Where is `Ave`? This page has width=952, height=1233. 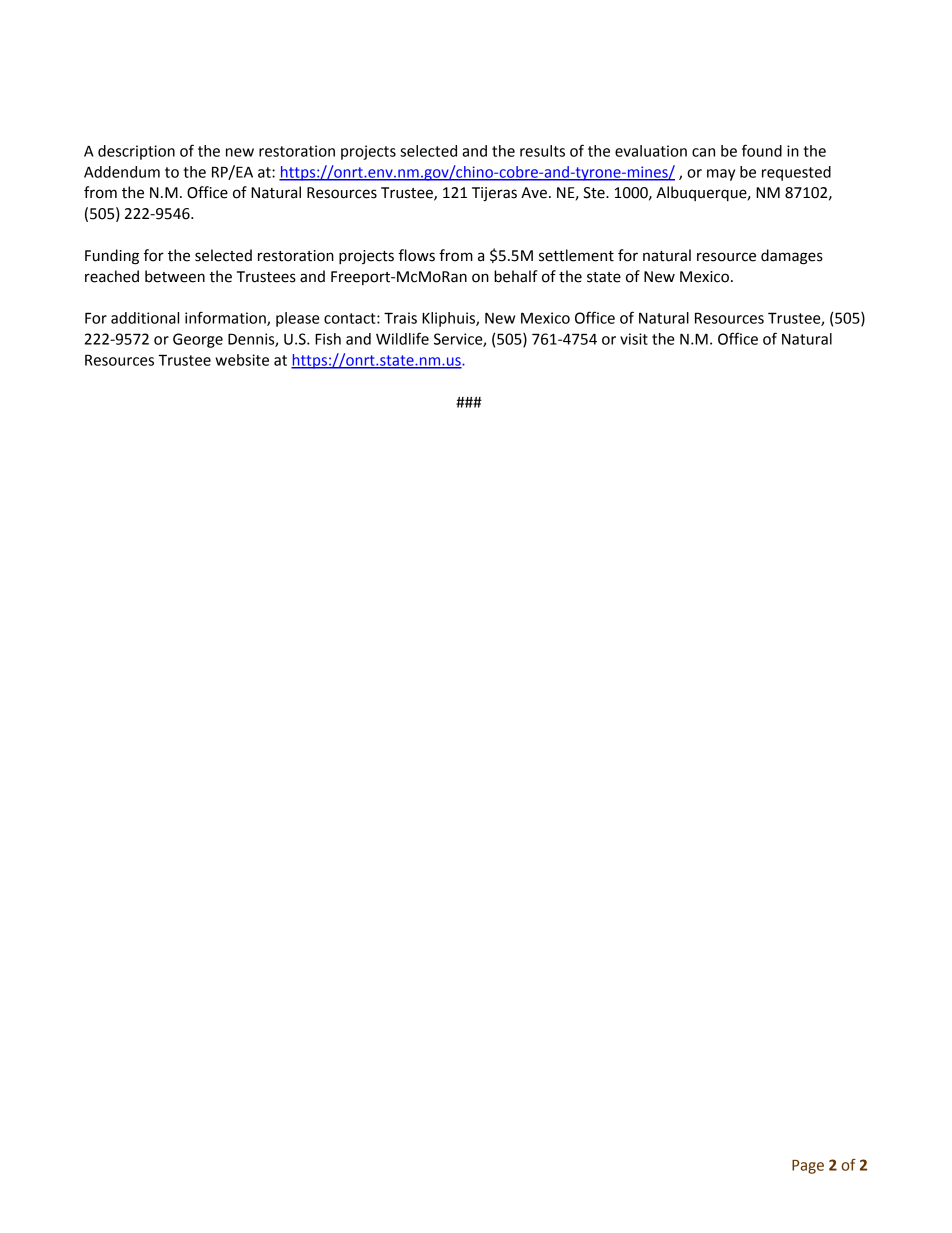
Ave is located at coordinates (534, 193).
